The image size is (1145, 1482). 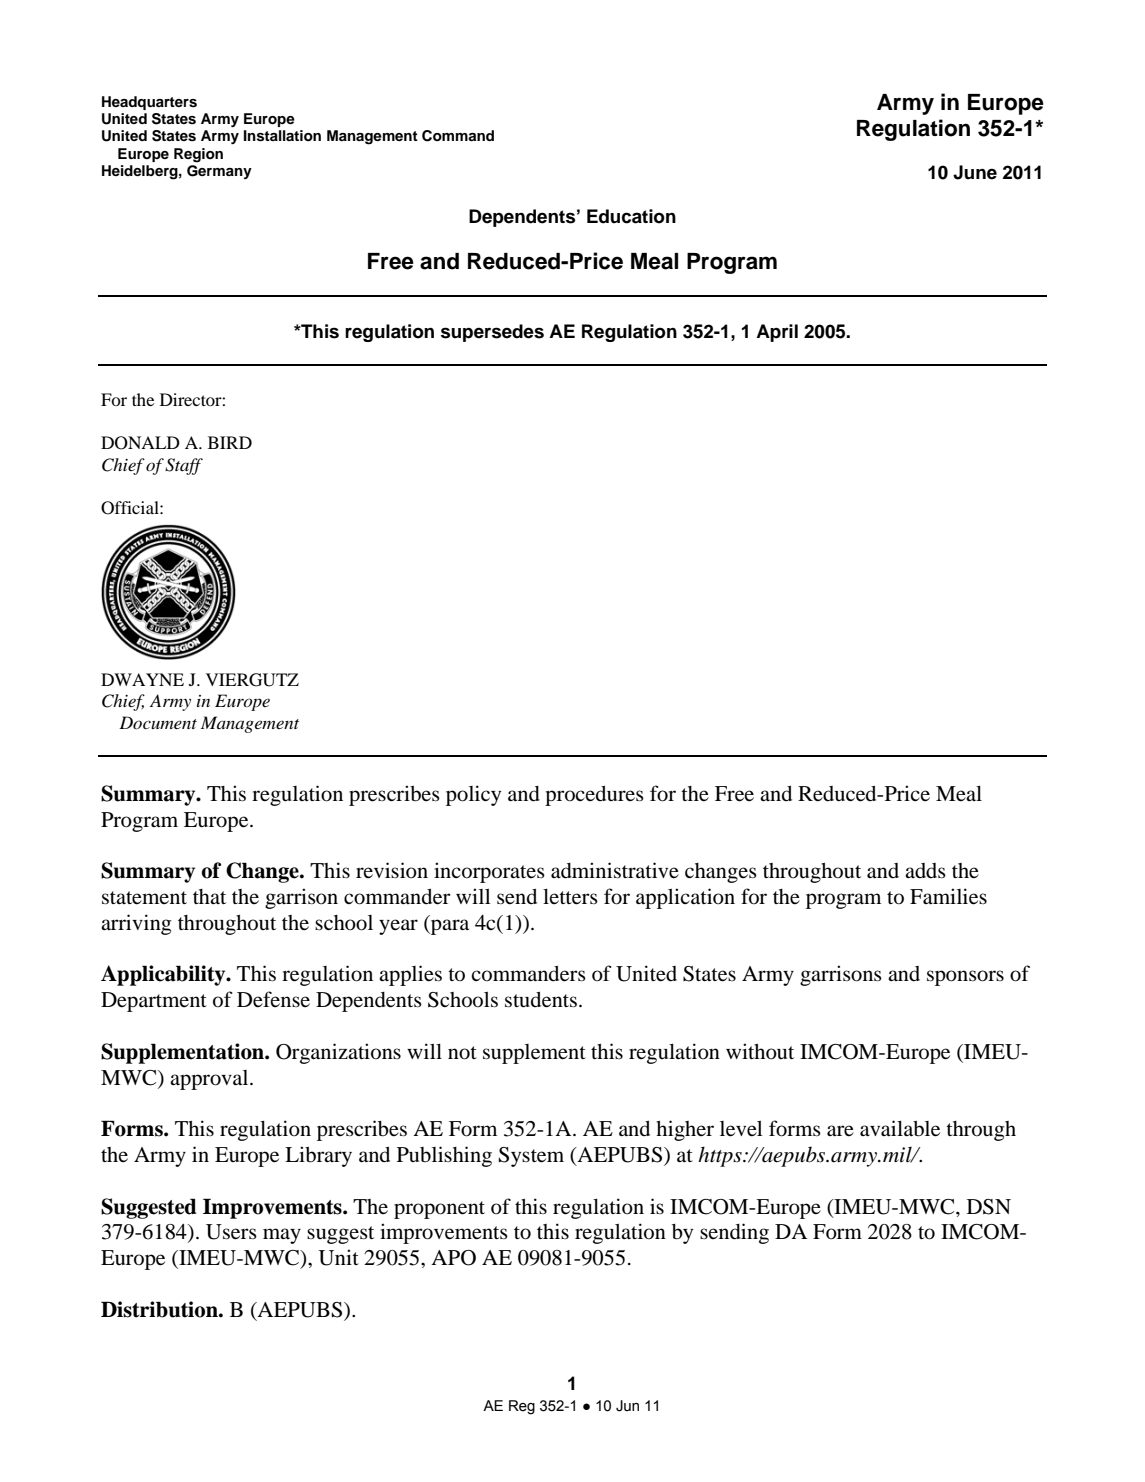 I want to click on Education, so click(x=631, y=216).
